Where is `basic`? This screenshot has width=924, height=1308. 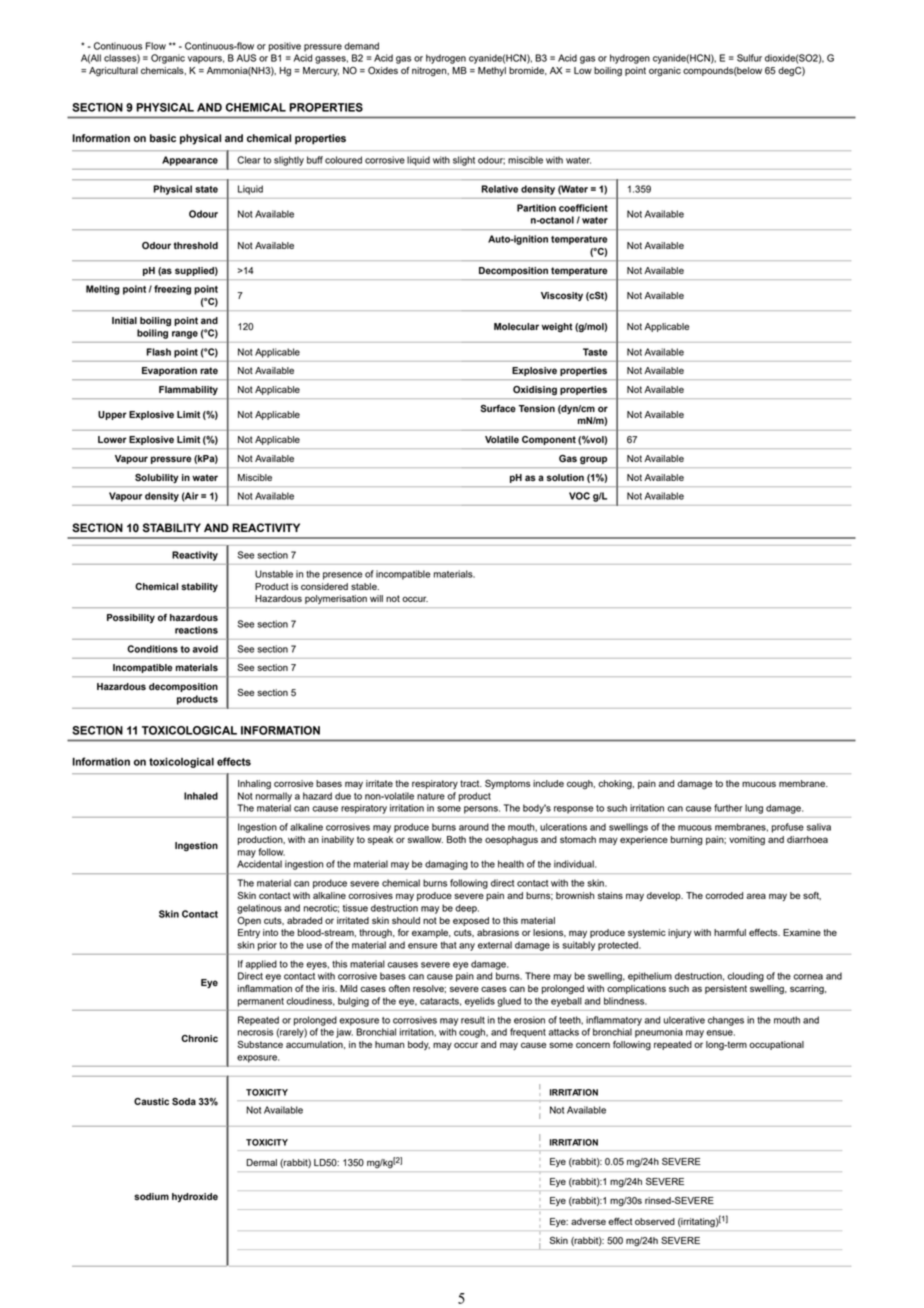
basic is located at coordinates (163, 138).
